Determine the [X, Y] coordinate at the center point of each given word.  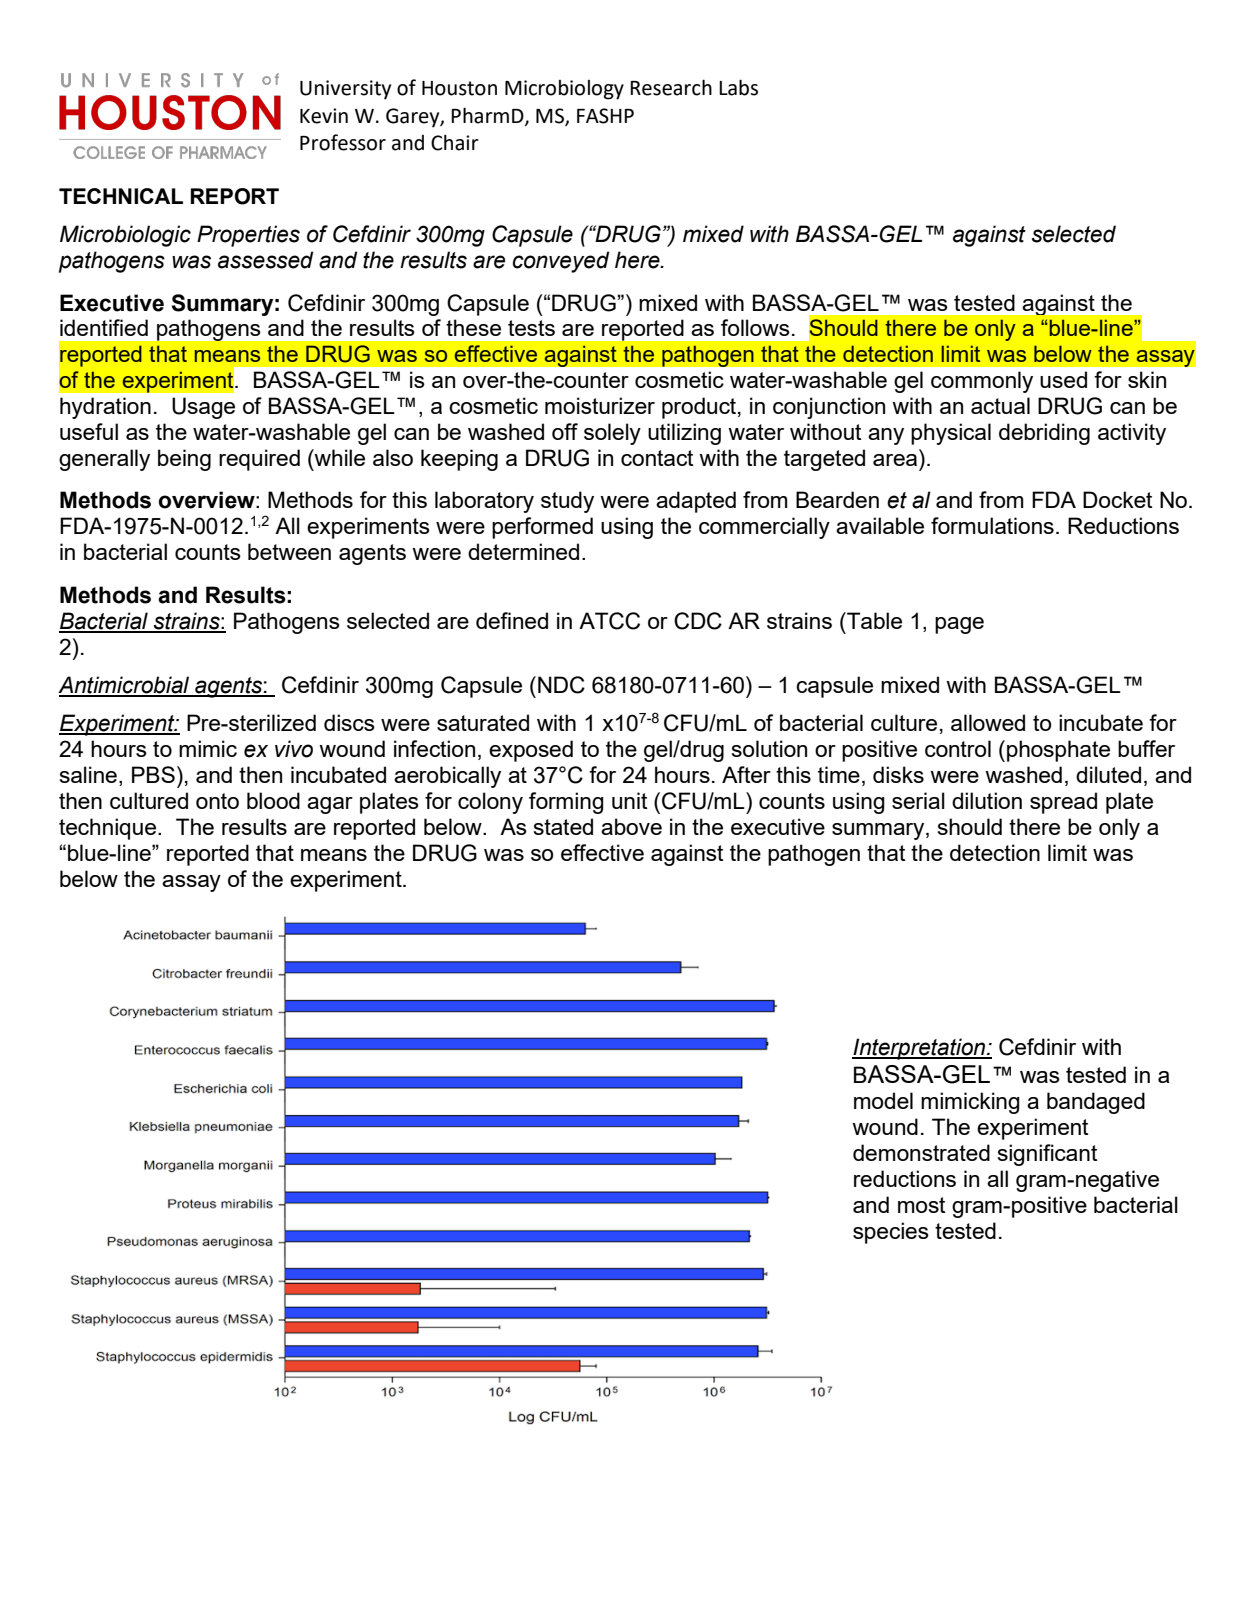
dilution [987, 800]
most [921, 1205]
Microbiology [564, 90]
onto [217, 801]
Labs [738, 87]
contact [657, 458]
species [891, 1233]
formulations [992, 525]
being [184, 460]
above [631, 826]
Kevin [324, 116]
